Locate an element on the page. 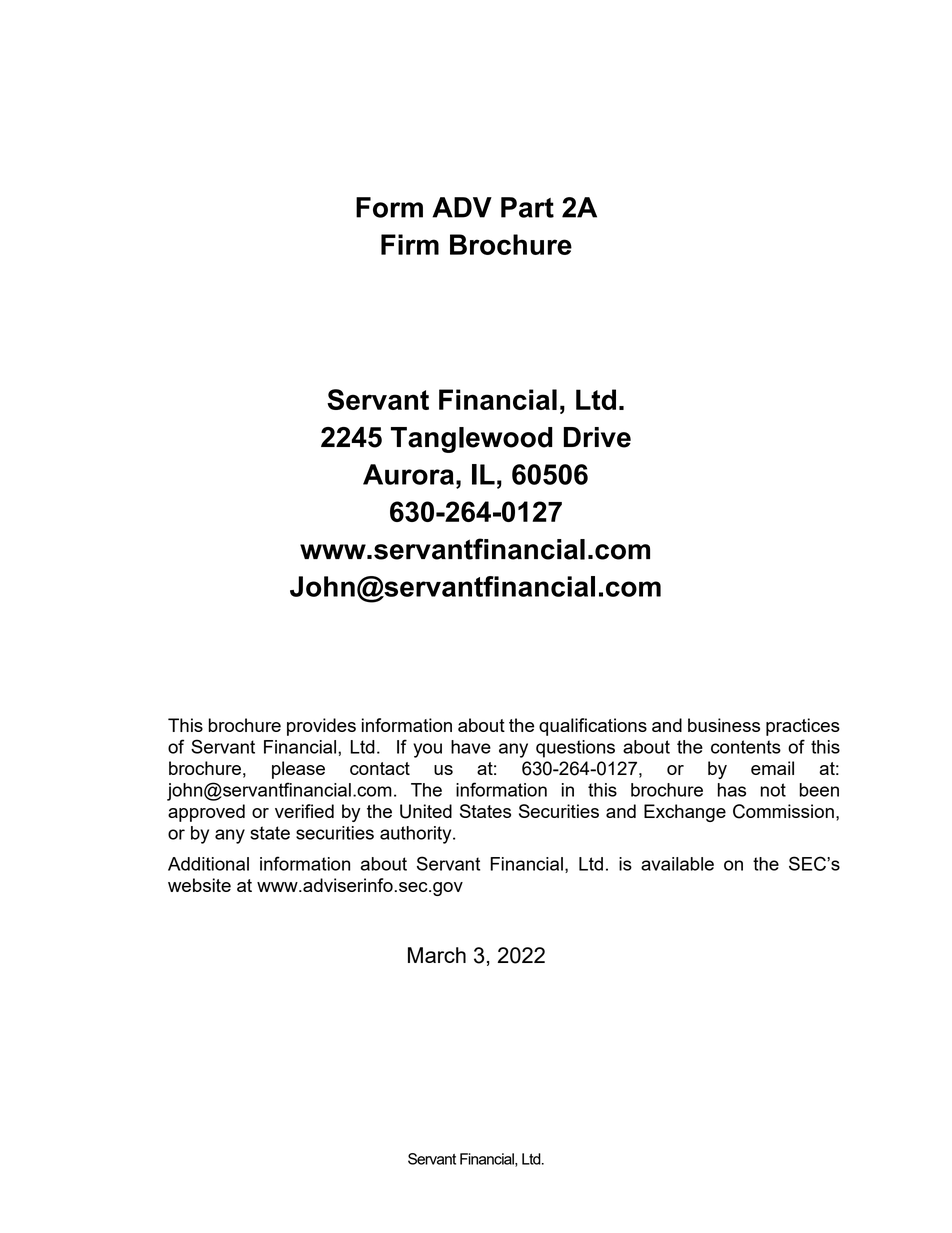  website is located at coordinates (199, 885).
